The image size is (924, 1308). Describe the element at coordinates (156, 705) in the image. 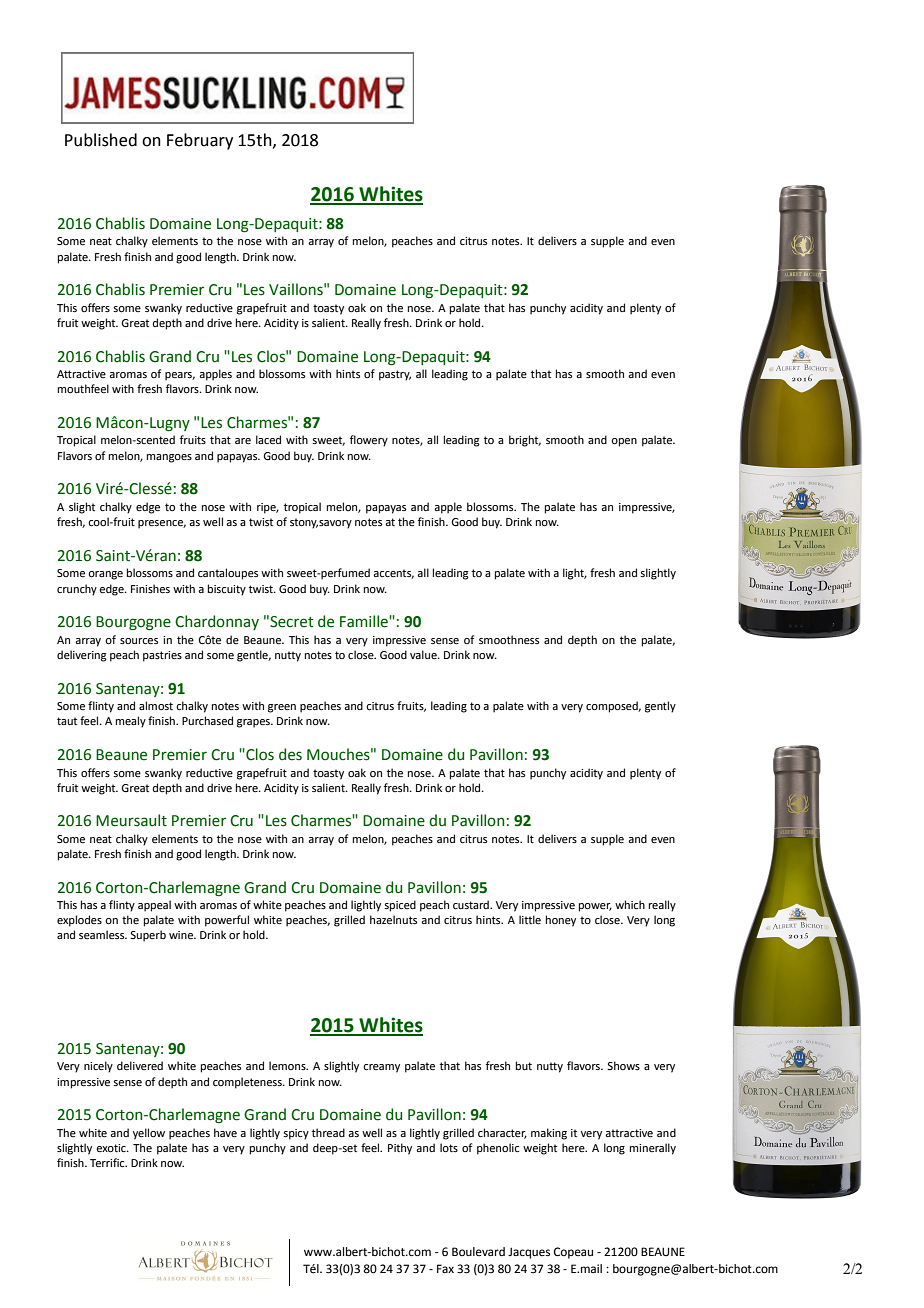

I see `almost` at that location.
